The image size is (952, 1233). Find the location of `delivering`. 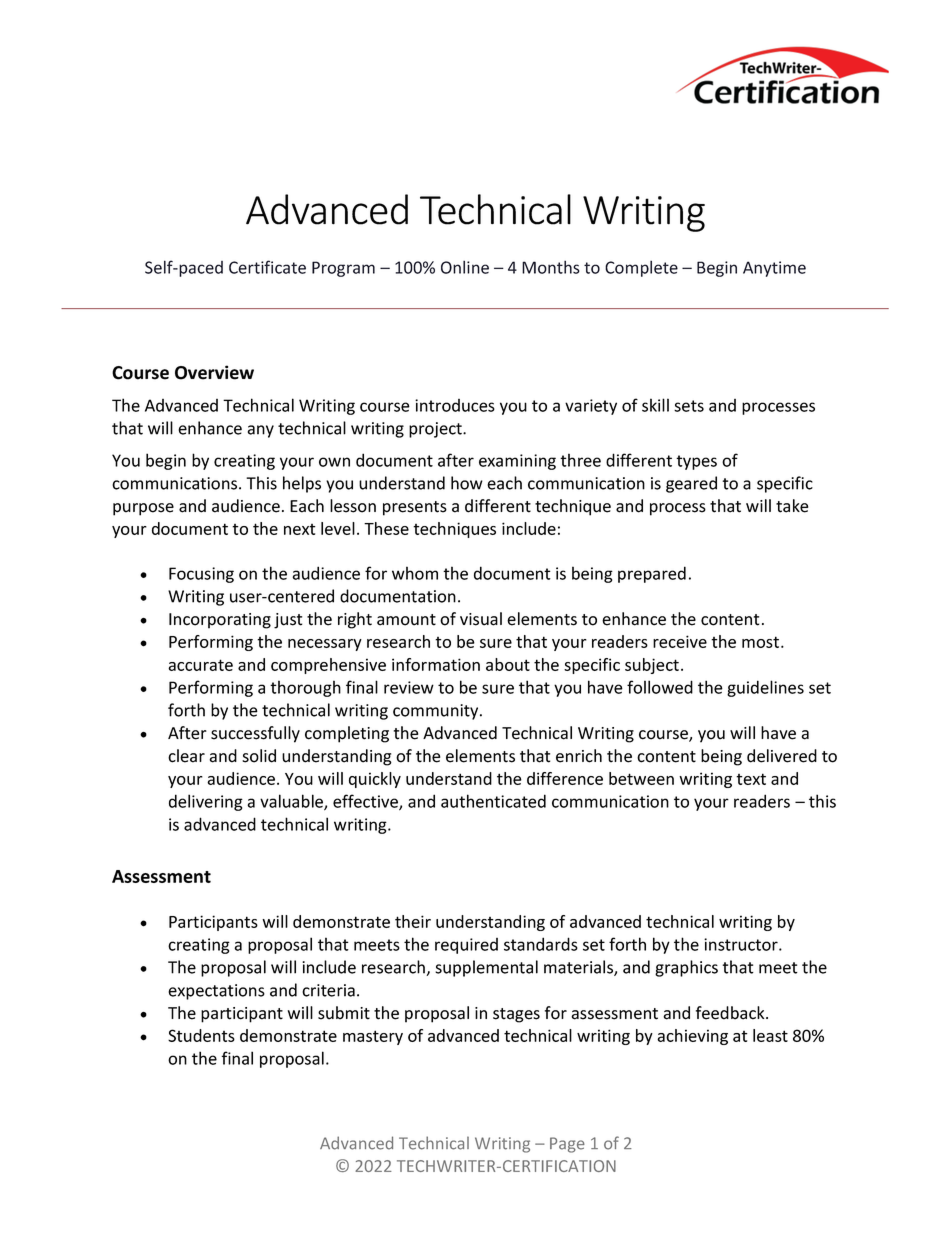

delivering is located at coordinates (206, 802).
